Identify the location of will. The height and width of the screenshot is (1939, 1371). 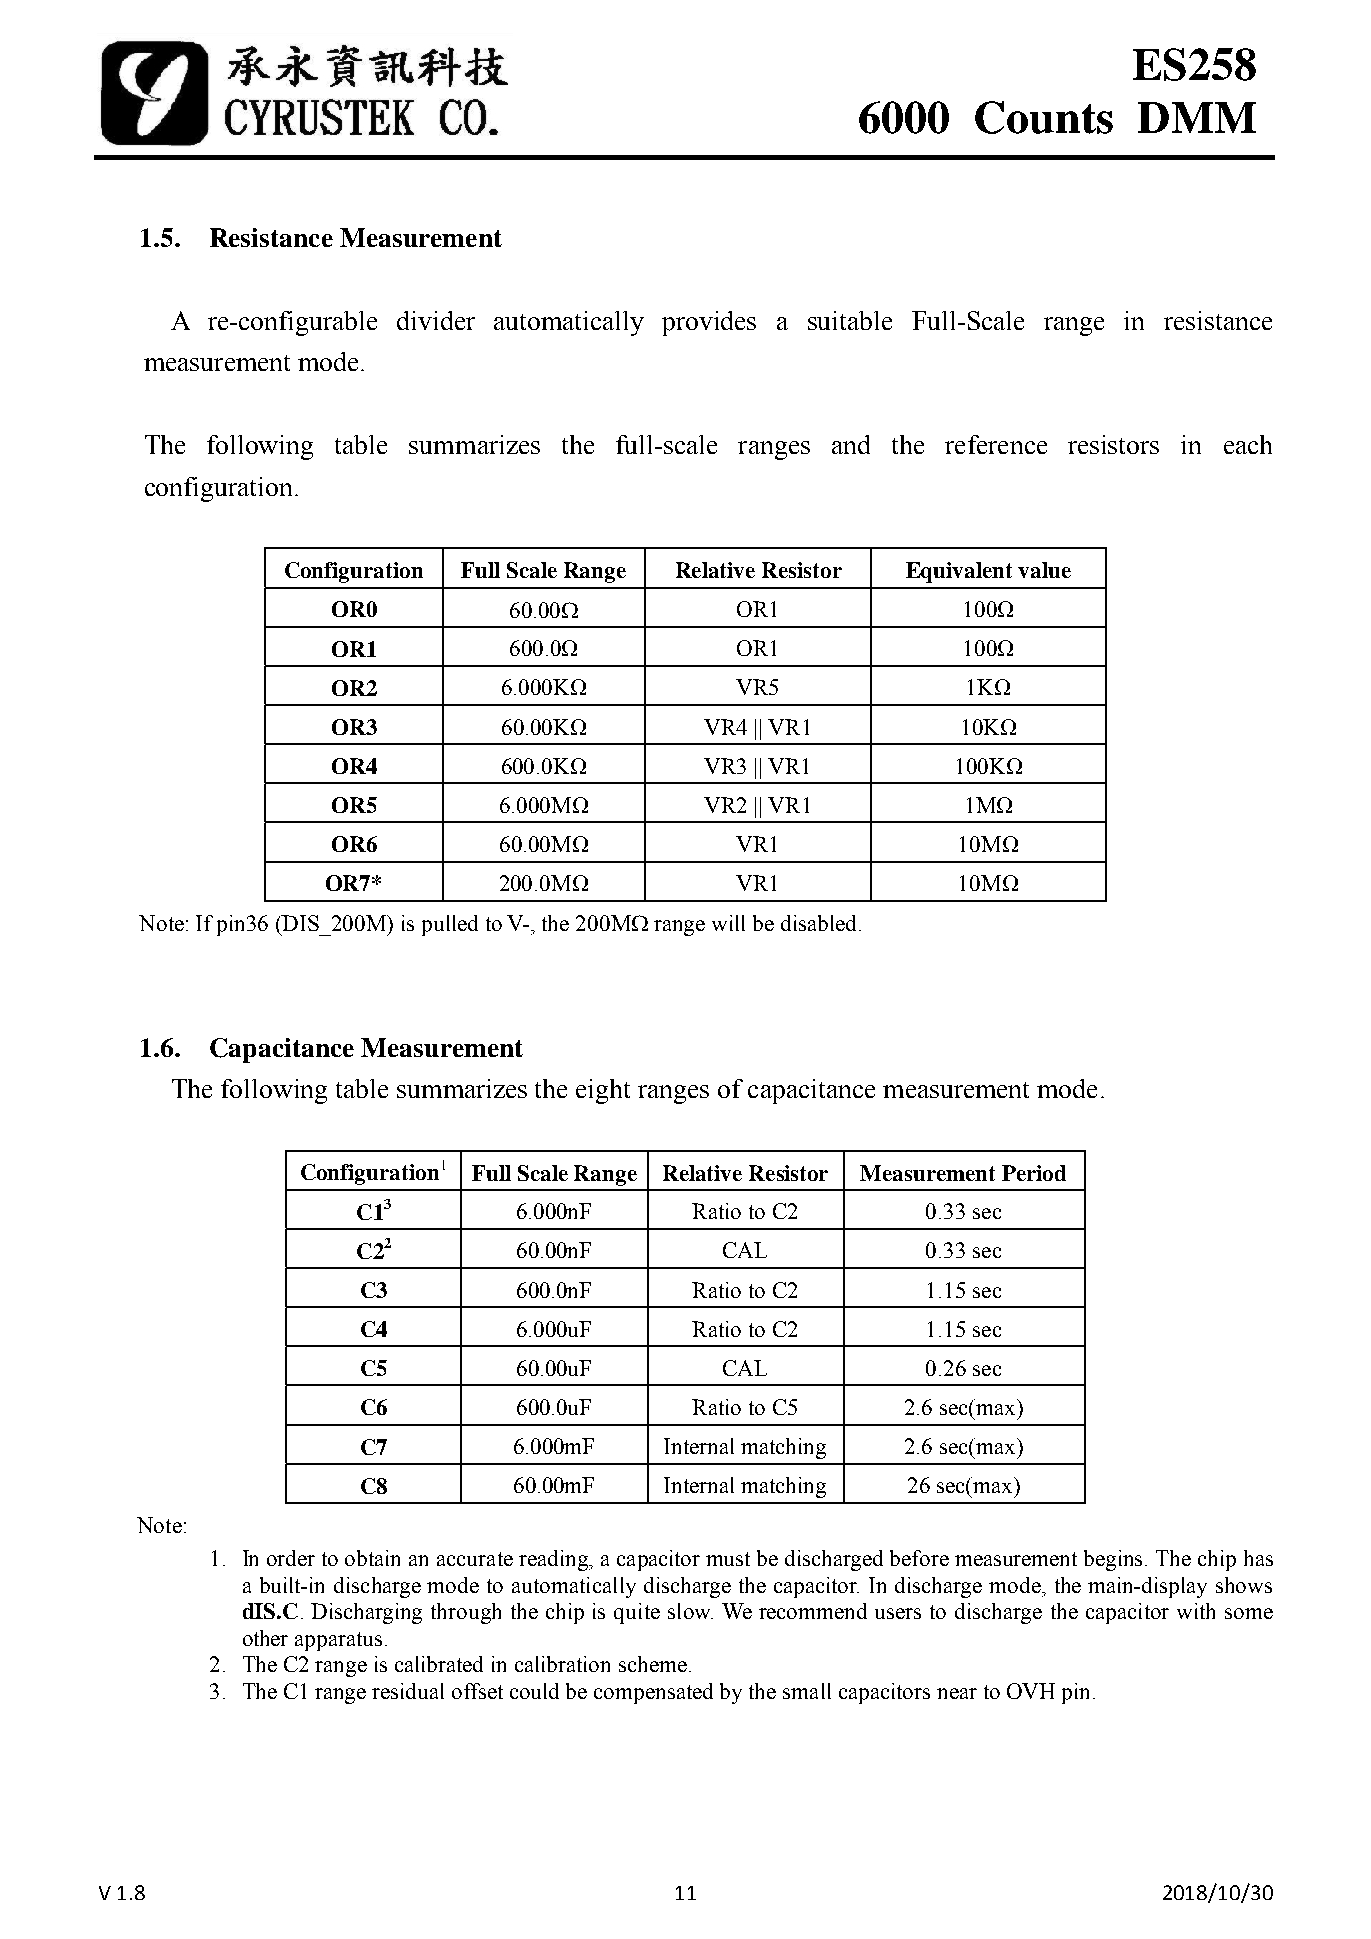
(728, 923).
